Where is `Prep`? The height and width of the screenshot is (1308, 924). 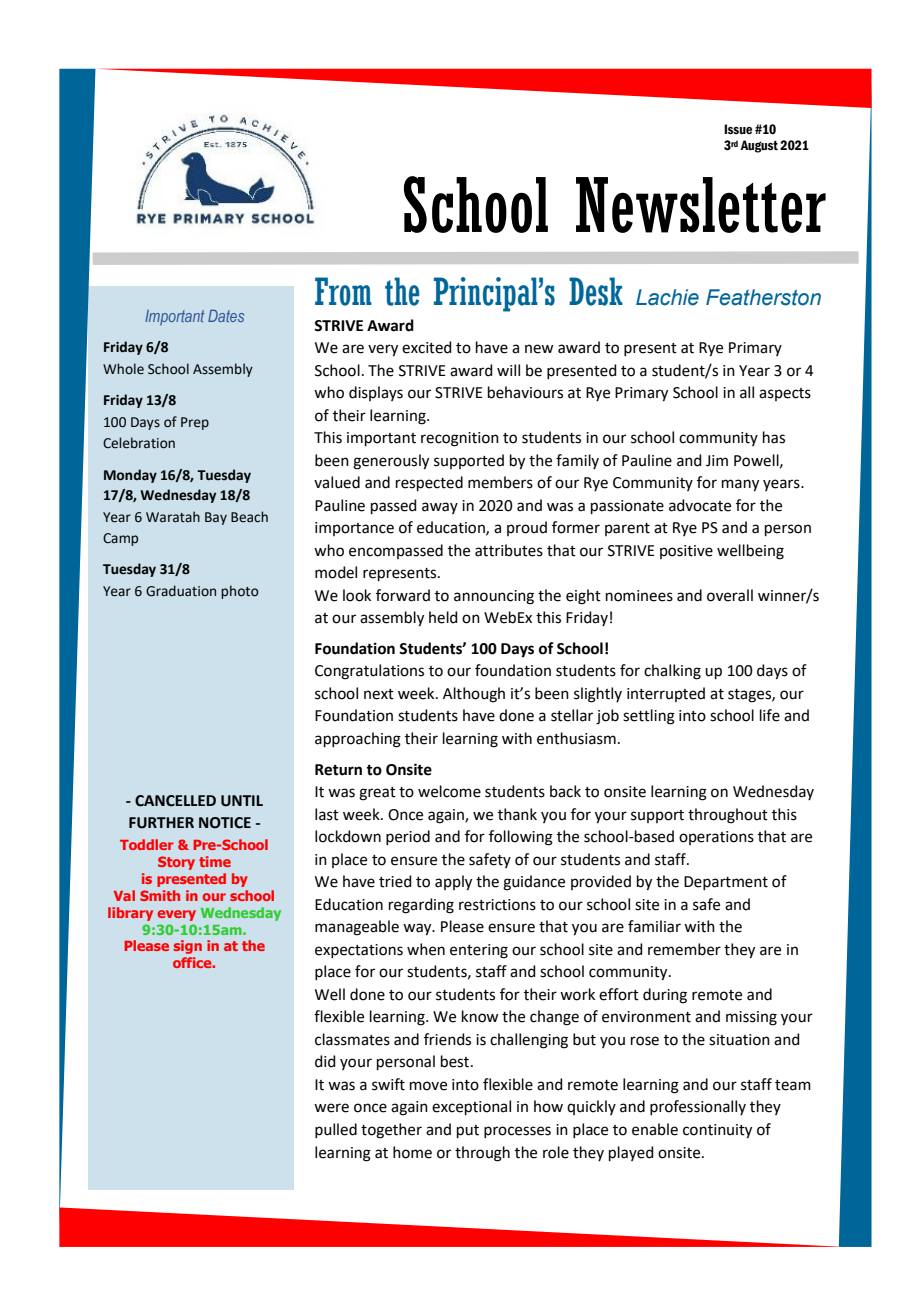 Prep is located at coordinates (195, 423).
